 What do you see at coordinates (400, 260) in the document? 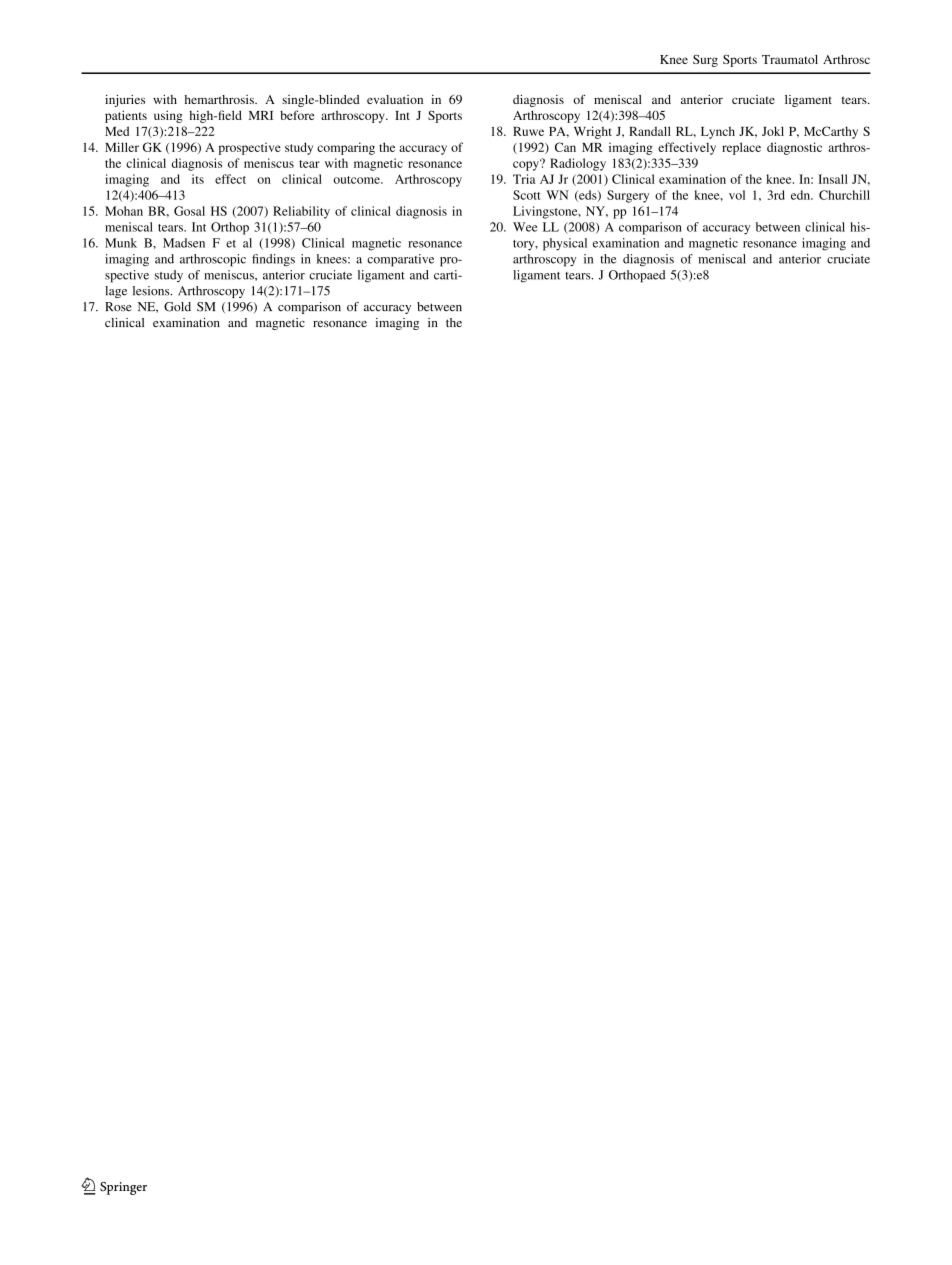
I see `comparative` at bounding box center [400, 260].
